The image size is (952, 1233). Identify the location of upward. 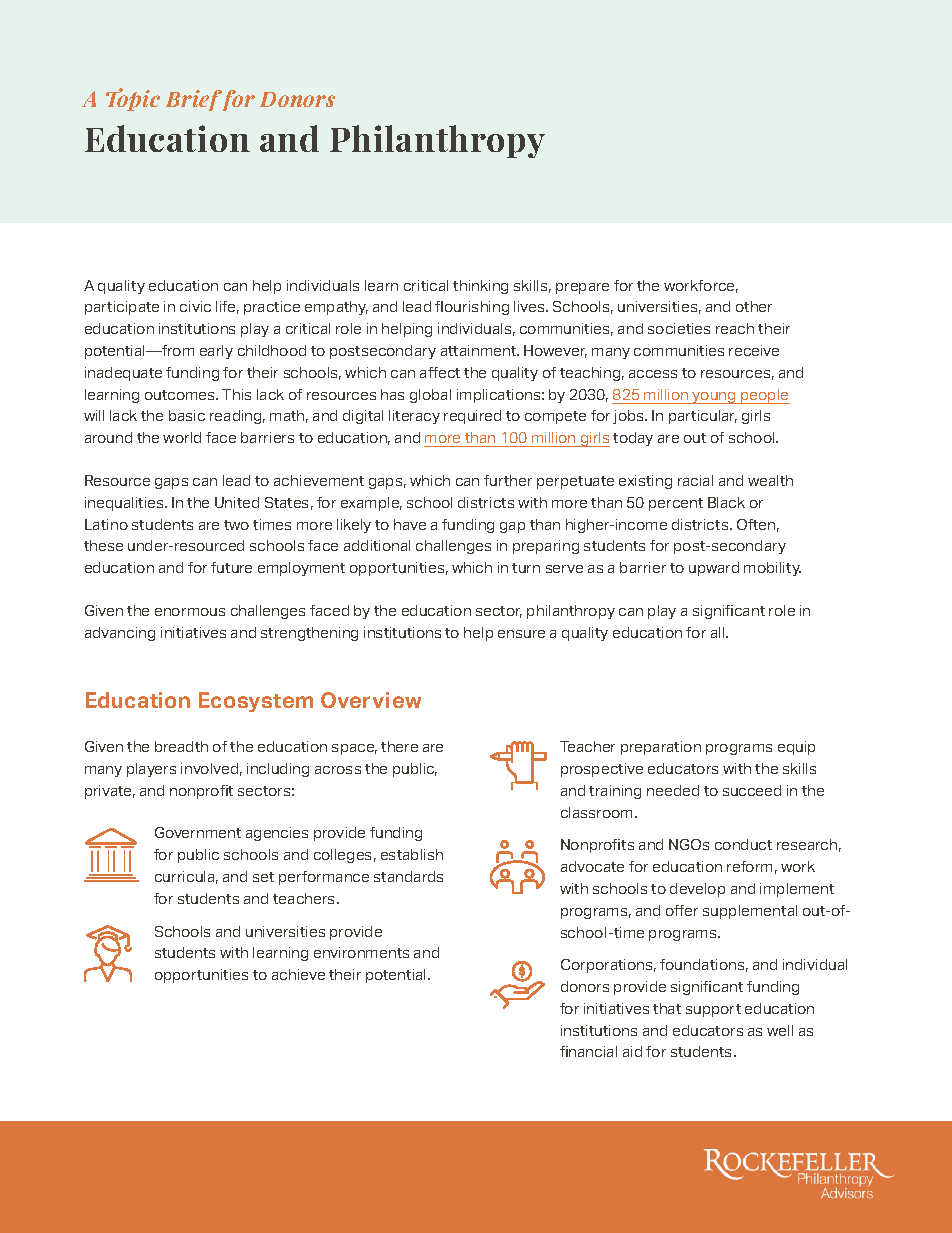
(714, 569).
